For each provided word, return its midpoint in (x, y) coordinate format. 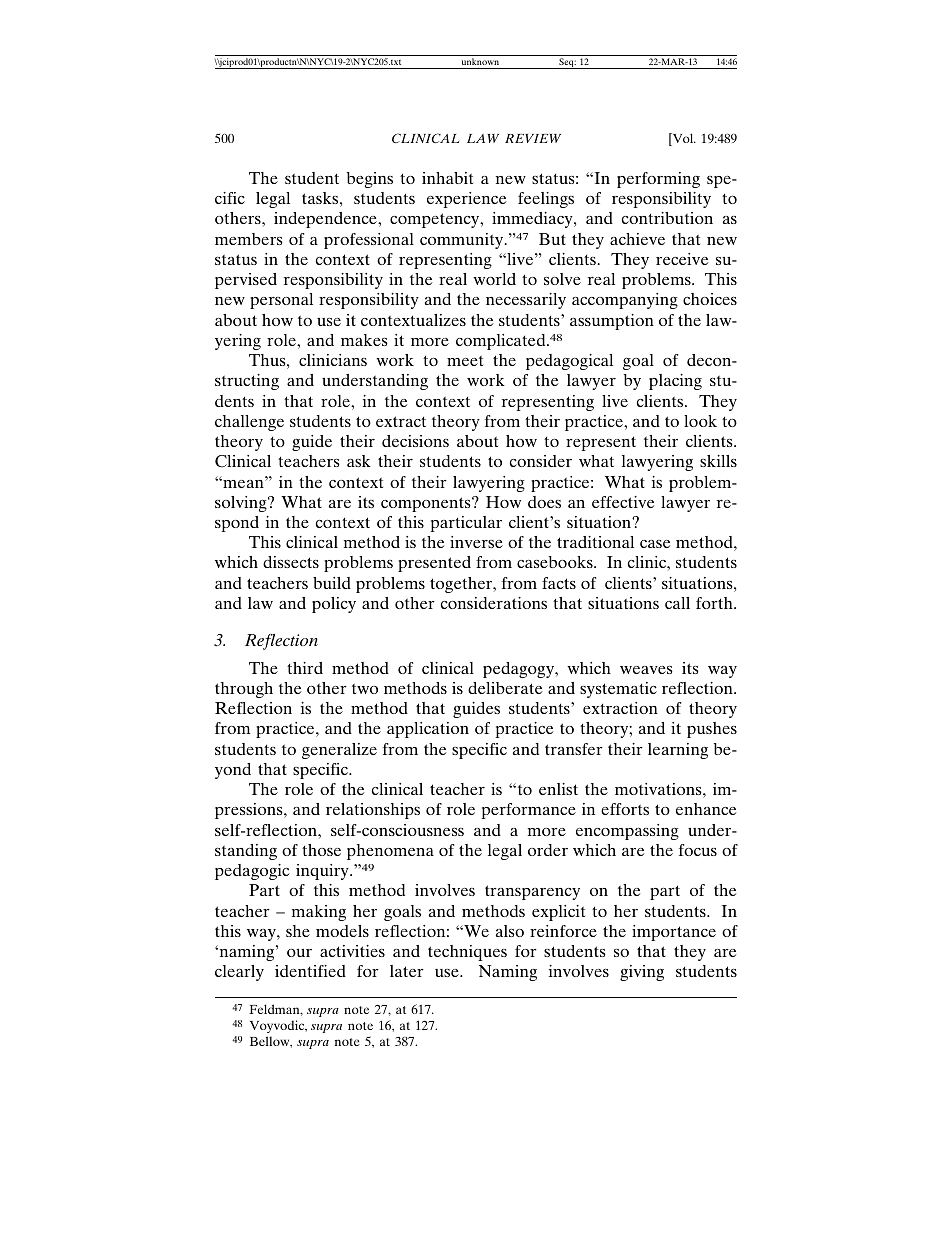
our (299, 953)
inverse (476, 542)
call (677, 603)
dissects (291, 562)
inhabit (447, 178)
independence (326, 220)
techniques (467, 953)
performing (658, 180)
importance (674, 933)
